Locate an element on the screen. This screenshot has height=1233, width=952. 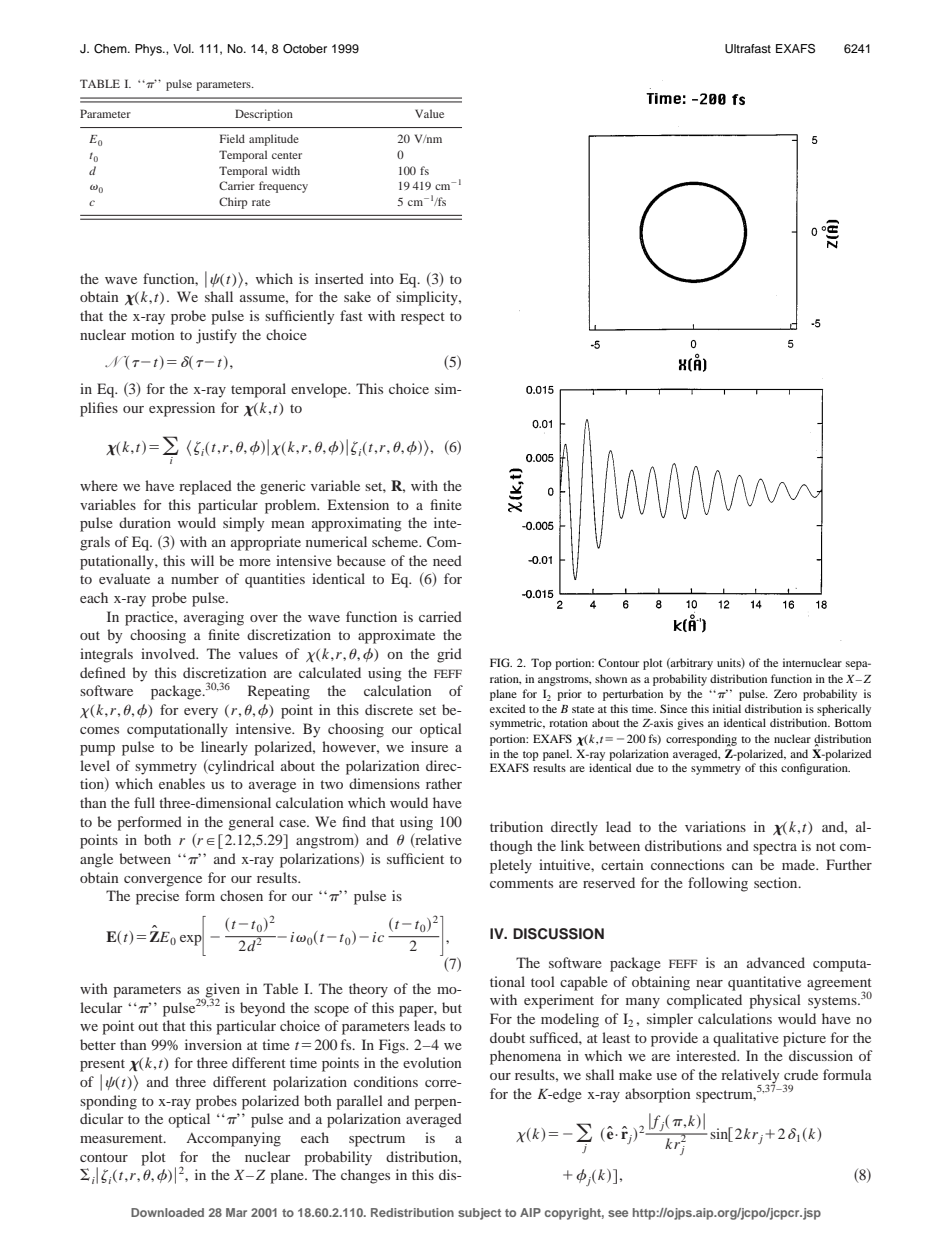
comments is located at coordinates (521, 883).
